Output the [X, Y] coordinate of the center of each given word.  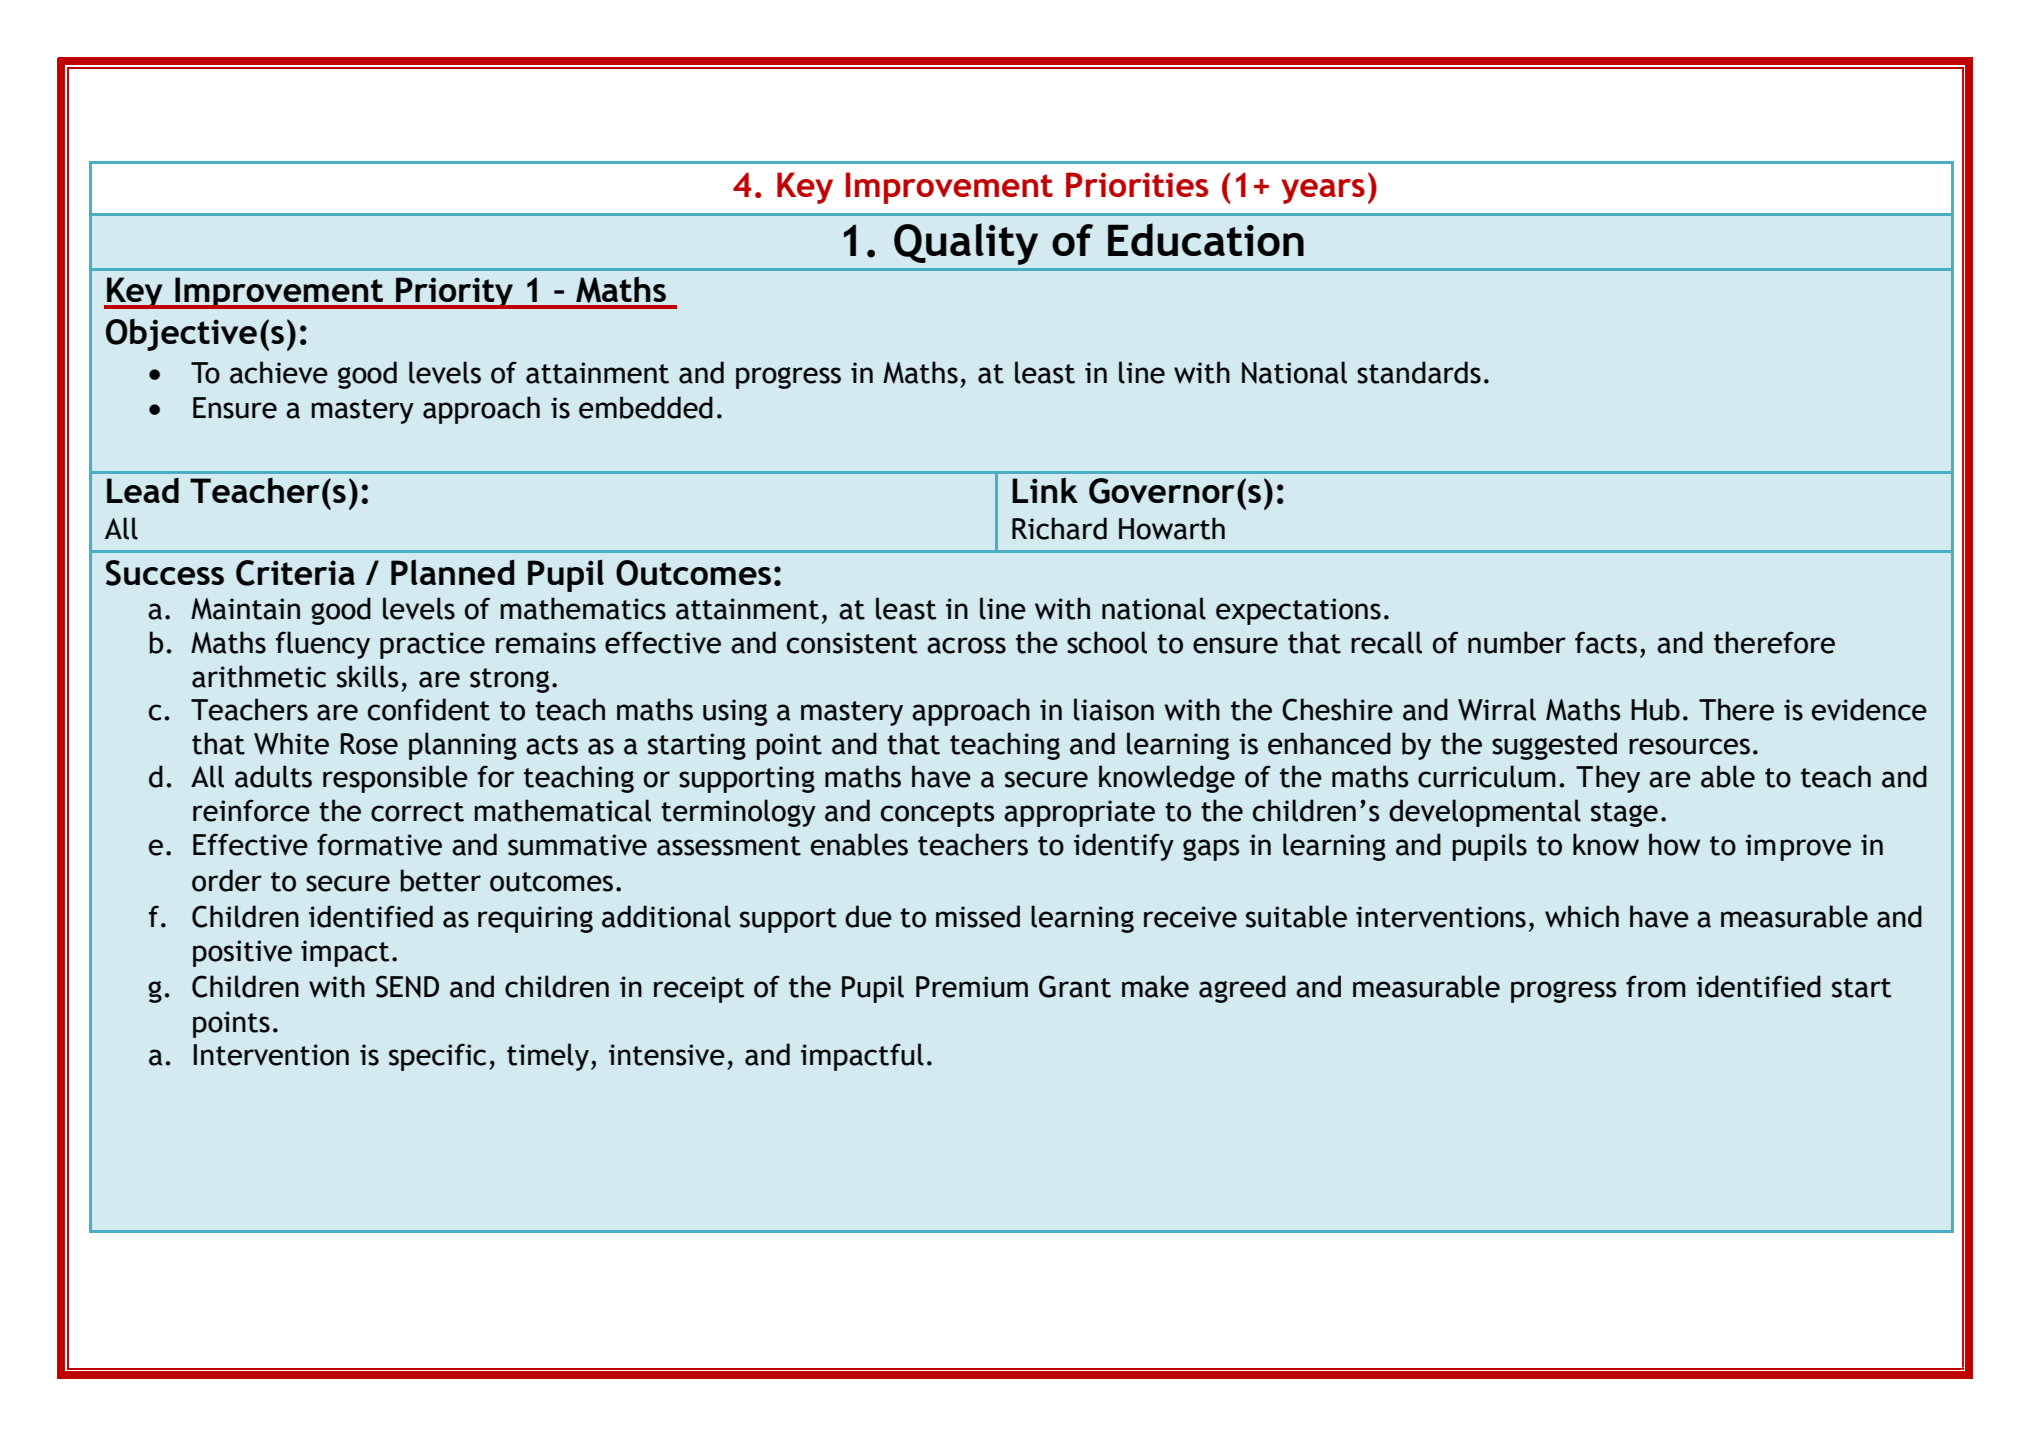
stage [1624, 814]
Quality [966, 244]
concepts [938, 814]
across [966, 645]
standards [1419, 372]
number [1517, 642]
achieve [279, 372]
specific [437, 1057]
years [1323, 191]
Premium [972, 987]
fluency [323, 645]
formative [379, 844]
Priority [455, 293]
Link [1045, 490]
